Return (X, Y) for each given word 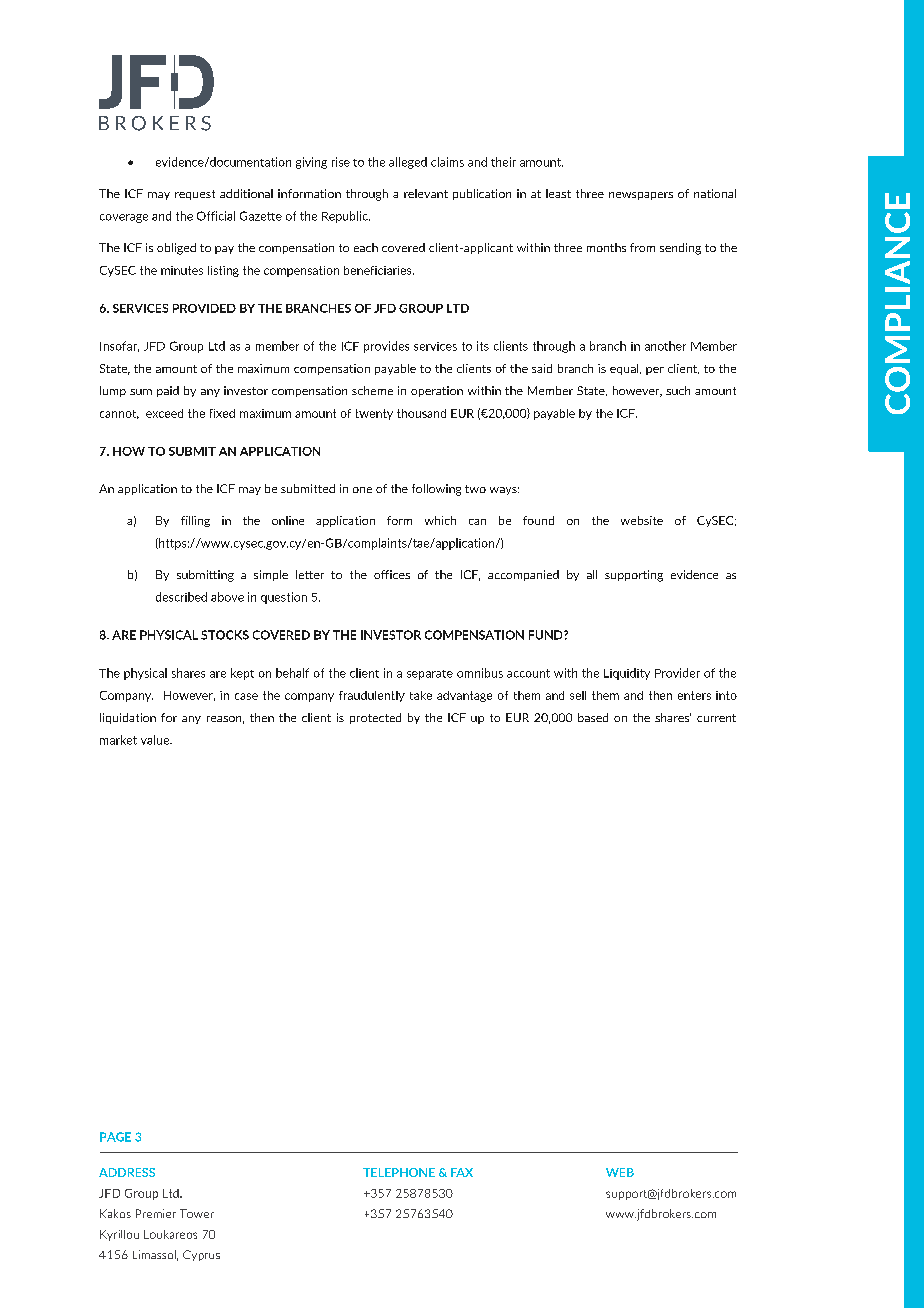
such (678, 390)
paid (168, 391)
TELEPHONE (399, 1172)
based (593, 717)
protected (375, 718)
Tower (197, 1213)
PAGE (115, 1137)
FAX (462, 1172)
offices (392, 574)
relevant (426, 193)
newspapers (641, 196)
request (195, 195)
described (181, 597)
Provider (677, 673)
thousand (421, 413)
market (118, 740)
